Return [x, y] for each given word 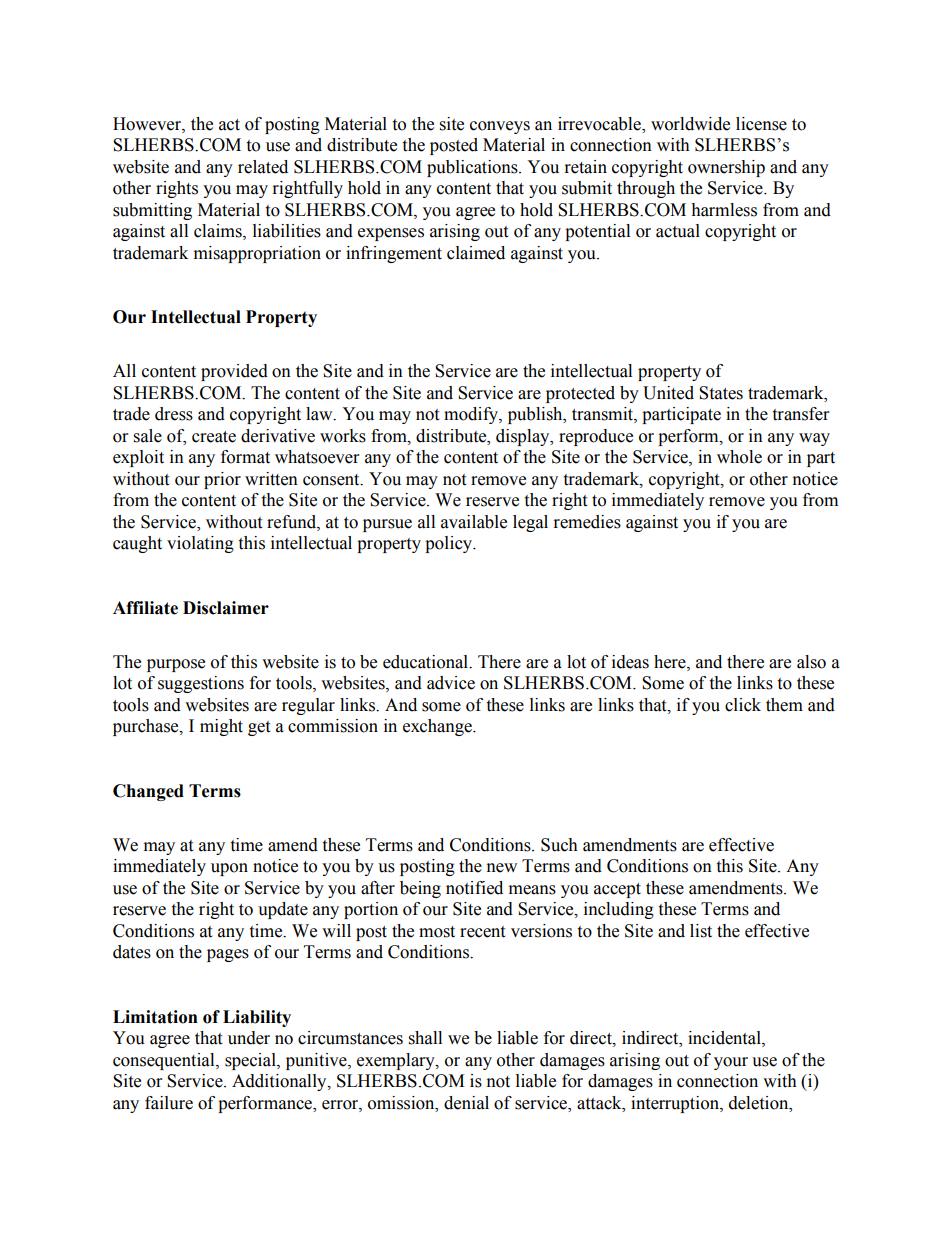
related [263, 167]
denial [466, 1103]
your [731, 1063]
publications [473, 168]
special [251, 1061]
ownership [726, 168]
